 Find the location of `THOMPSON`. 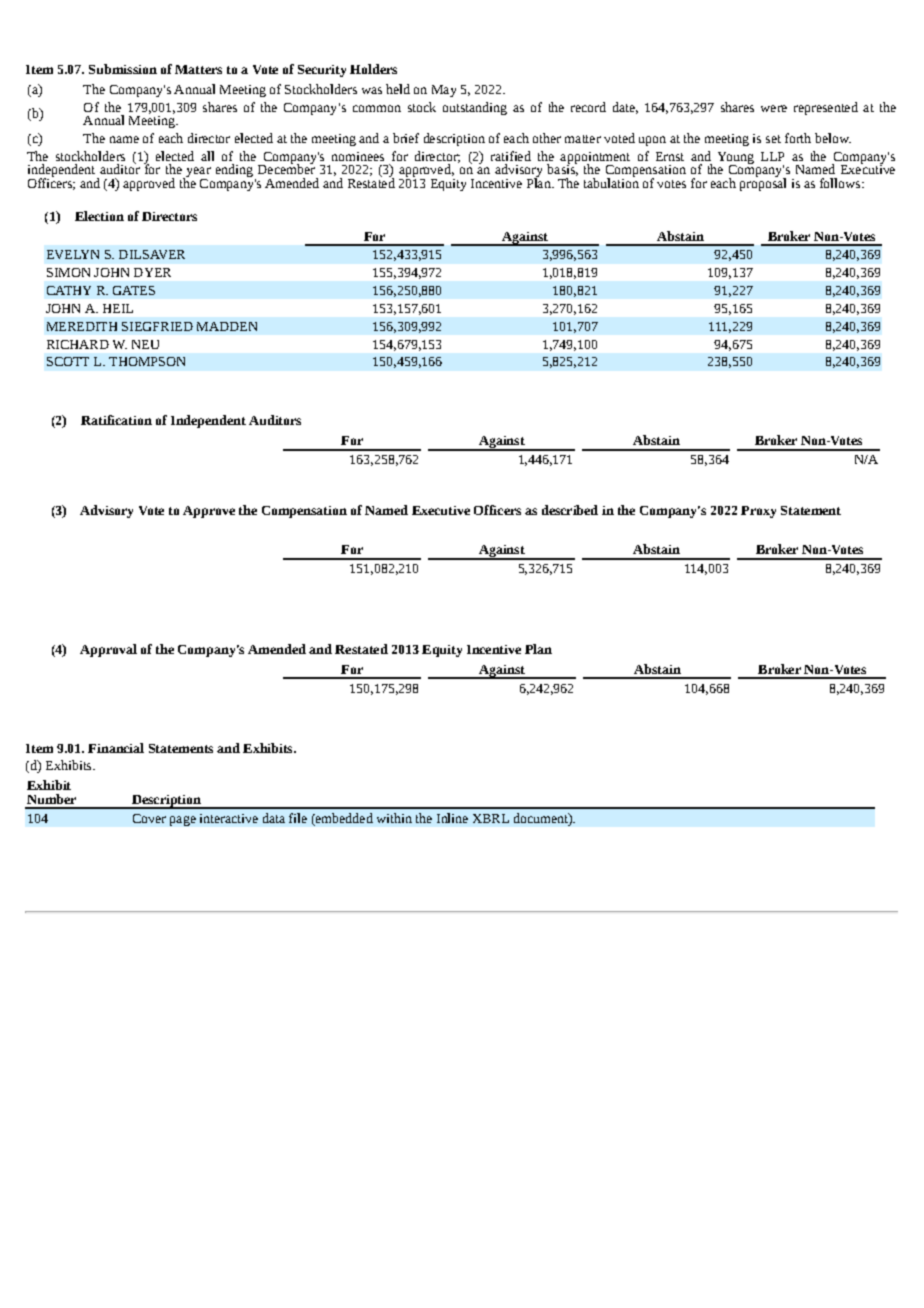

THOMPSON is located at coordinates (147, 361).
